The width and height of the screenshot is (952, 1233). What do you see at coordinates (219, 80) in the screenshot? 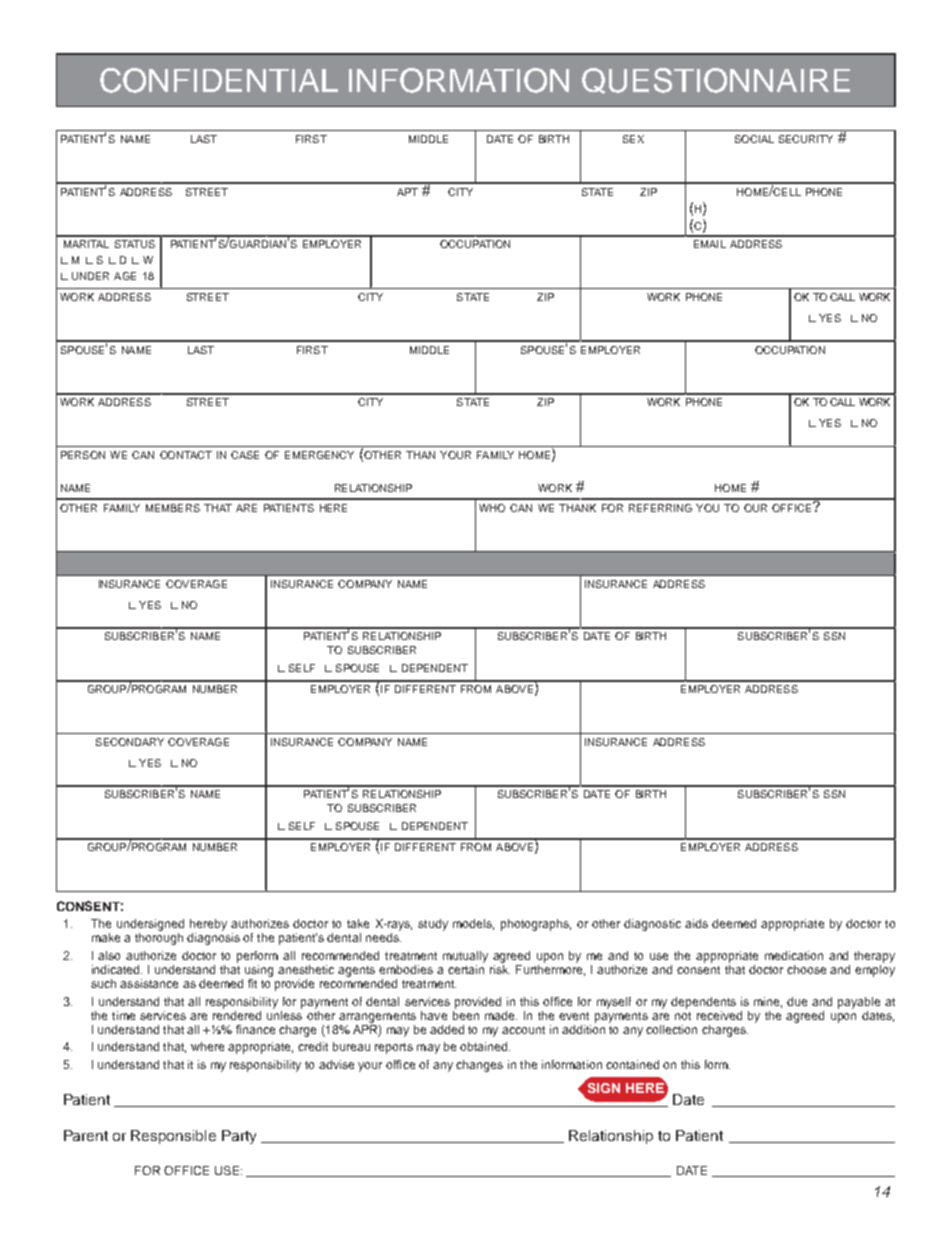
I see `CONFIDENTIAL` at bounding box center [219, 80].
